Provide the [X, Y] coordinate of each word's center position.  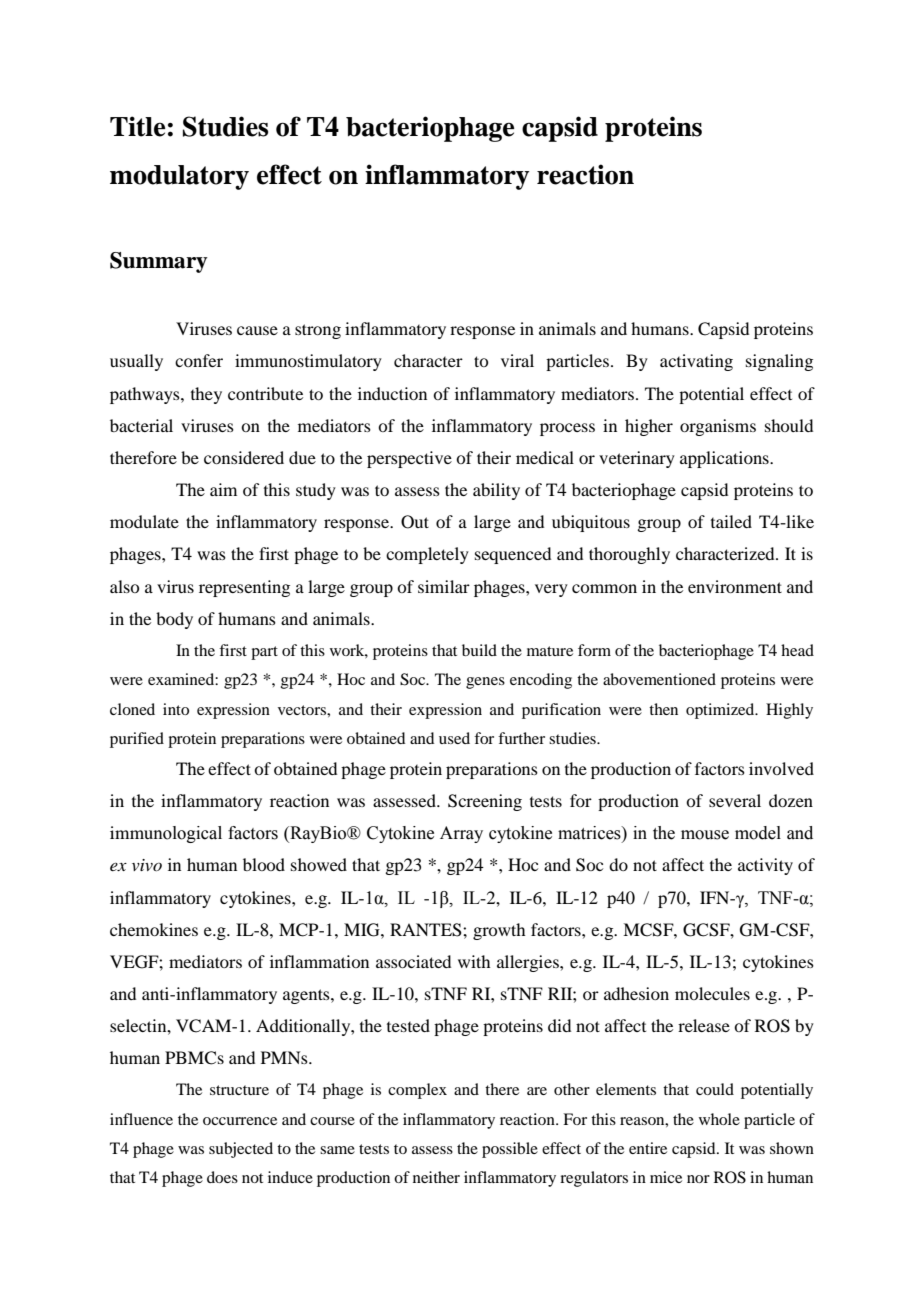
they [206, 395]
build [479, 650]
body [174, 620]
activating [696, 362]
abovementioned [659, 679]
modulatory [179, 177]
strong [318, 331]
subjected [241, 1150]
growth [499, 931]
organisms [718, 427]
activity [765, 866]
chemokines [154, 929]
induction [392, 393]
